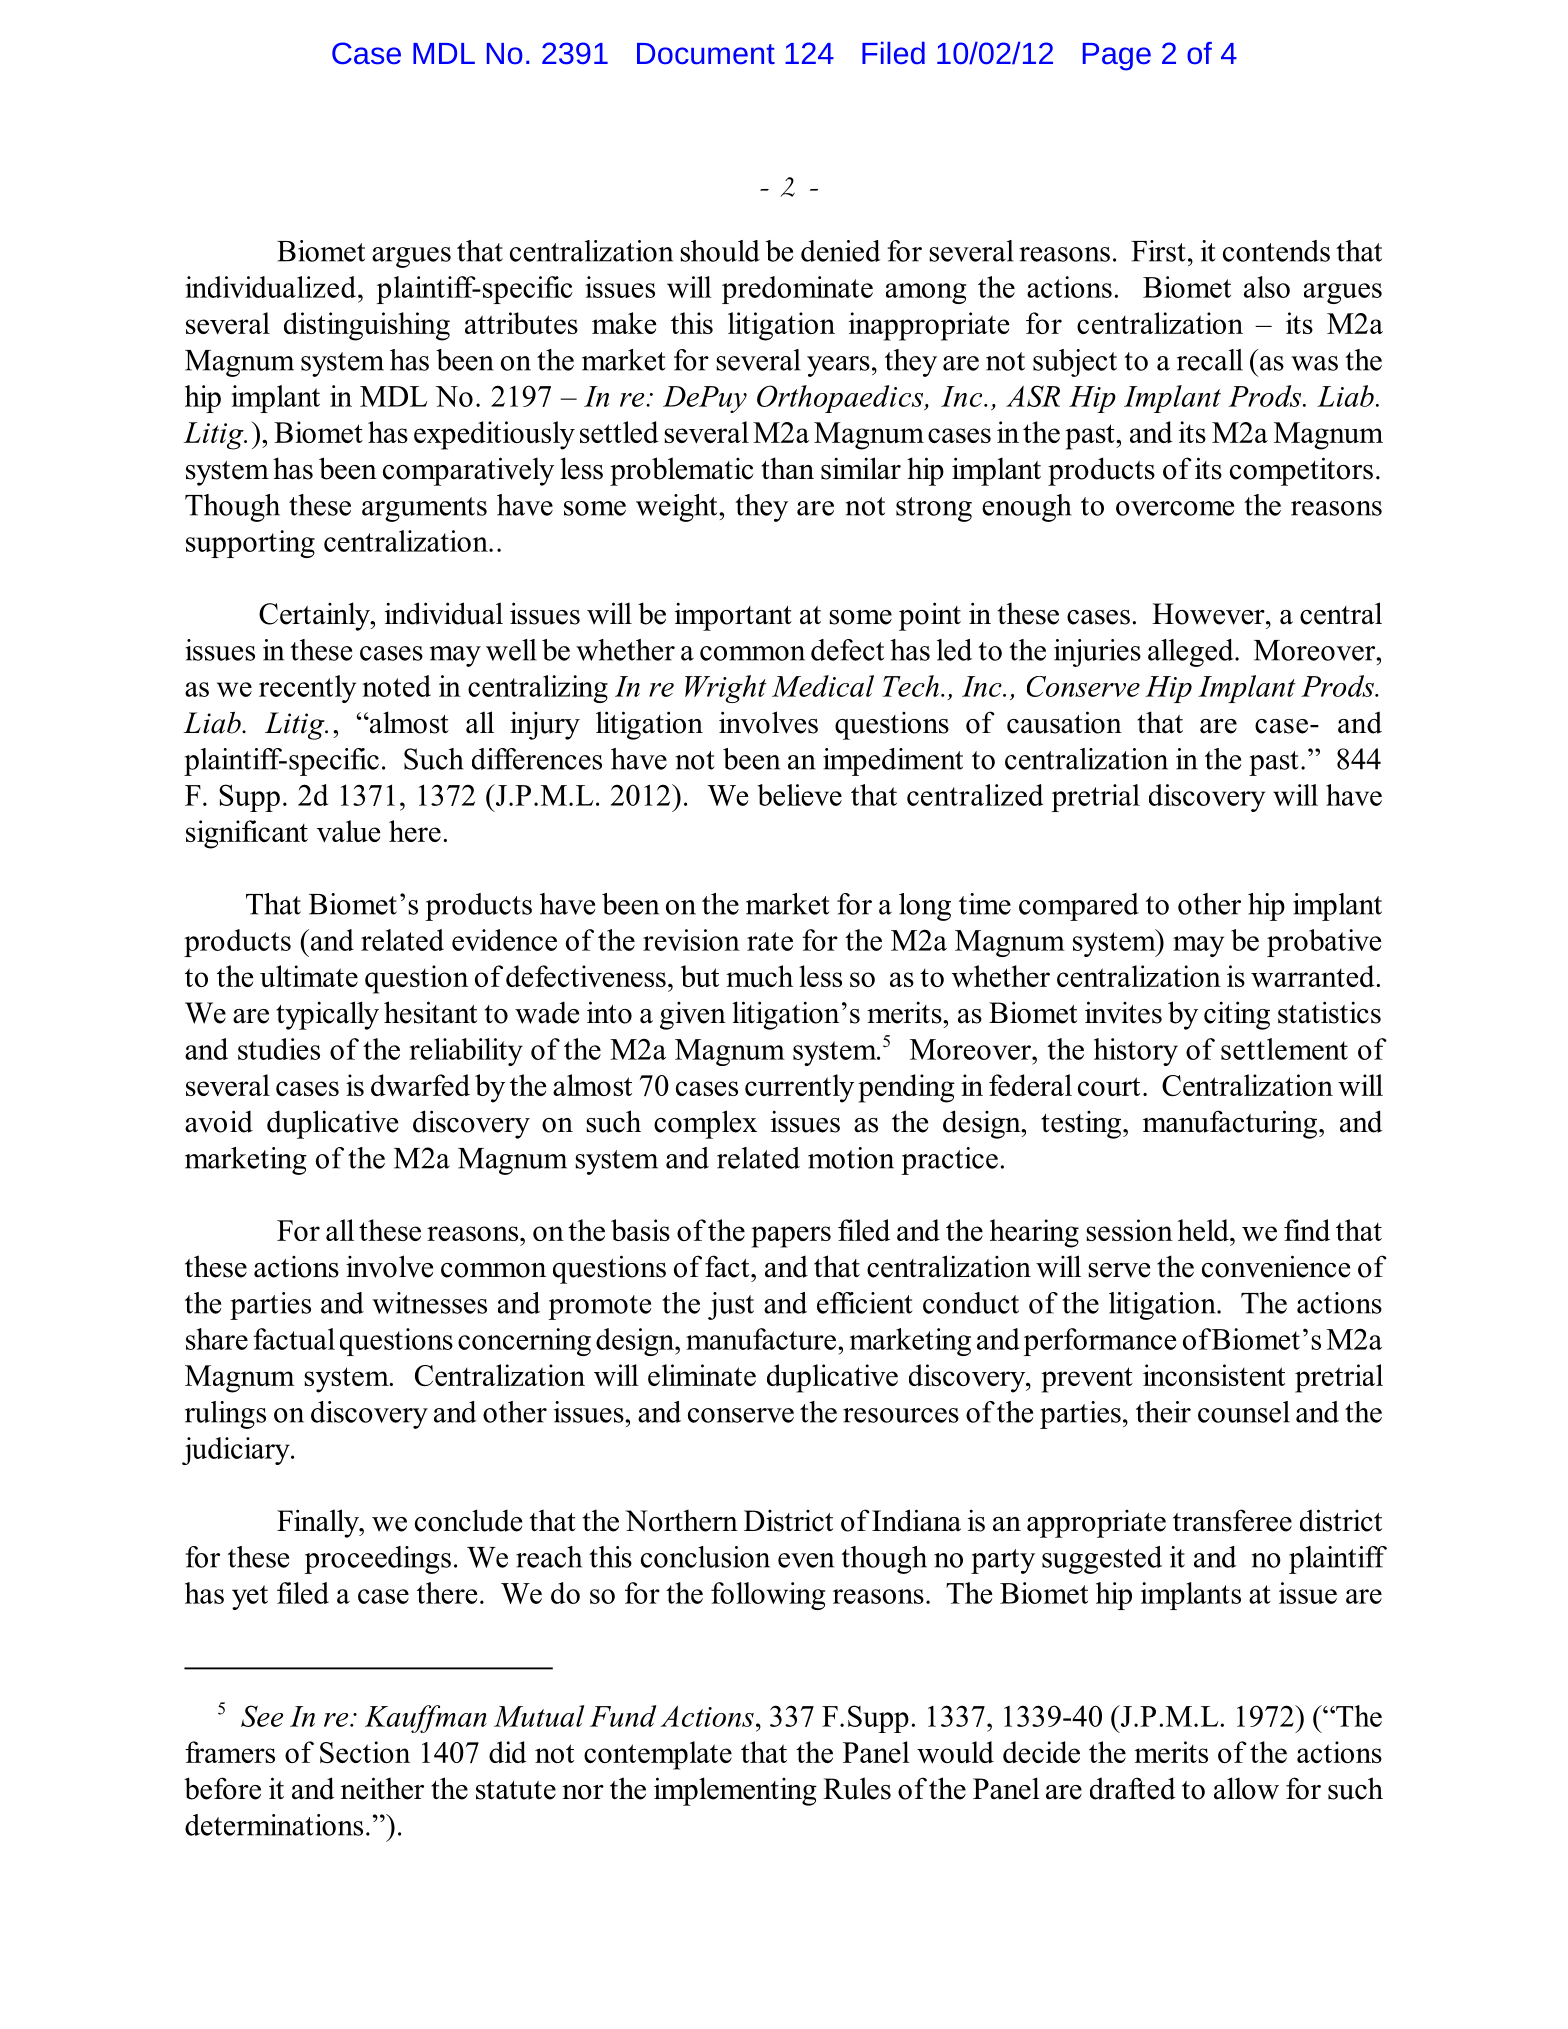 Image resolution: width=1568 pixels, height=2029 pixels. Describe the element at coordinates (823, 686) in the screenshot. I see `Medical` at that location.
